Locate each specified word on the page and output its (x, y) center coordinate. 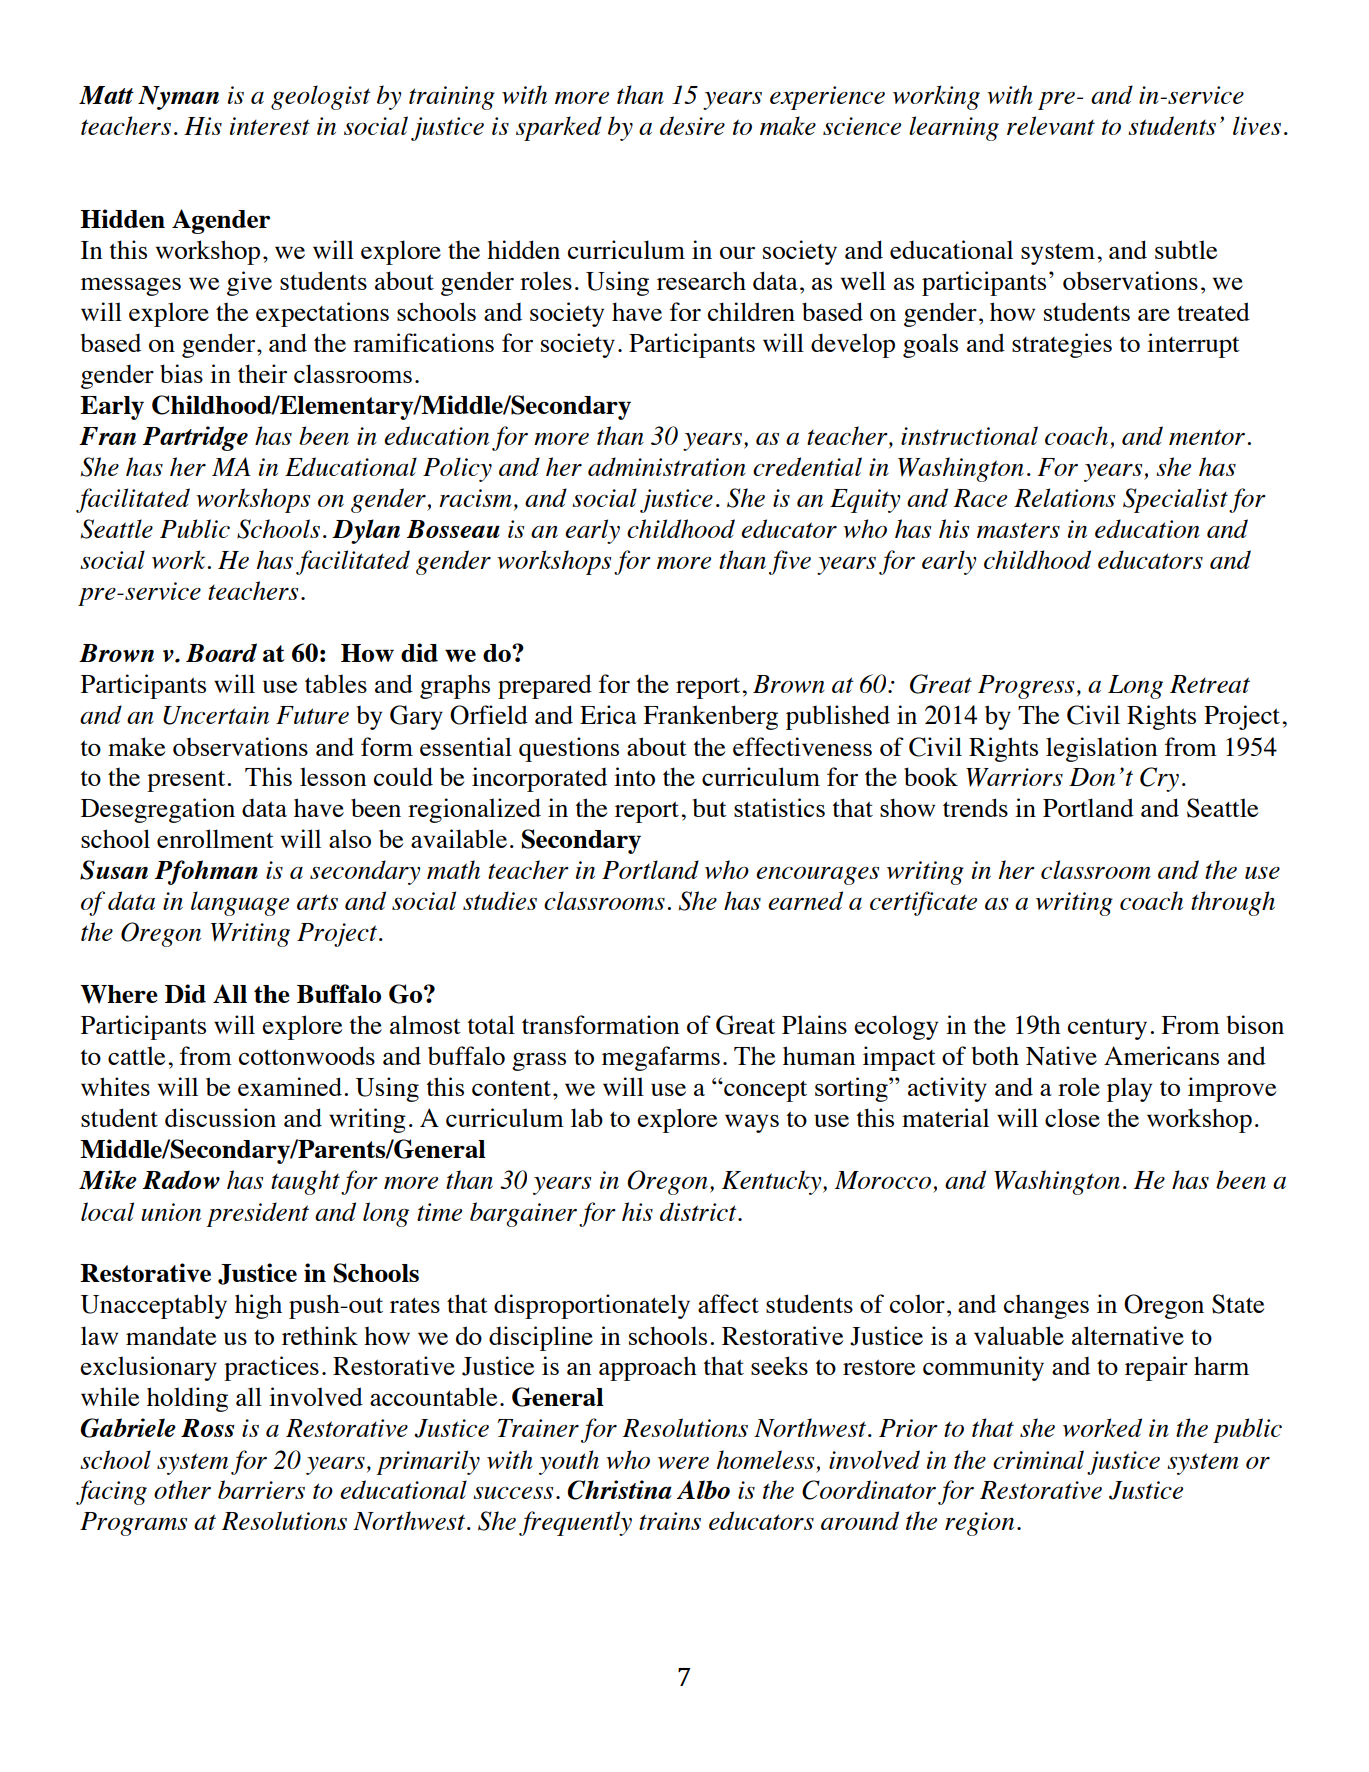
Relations (1064, 497)
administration (667, 466)
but (709, 808)
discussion (220, 1117)
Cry (1159, 779)
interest (270, 126)
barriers (261, 1489)
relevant (1051, 125)
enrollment (215, 838)
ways (752, 1123)
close (1072, 1117)
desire (692, 125)
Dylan (366, 531)
